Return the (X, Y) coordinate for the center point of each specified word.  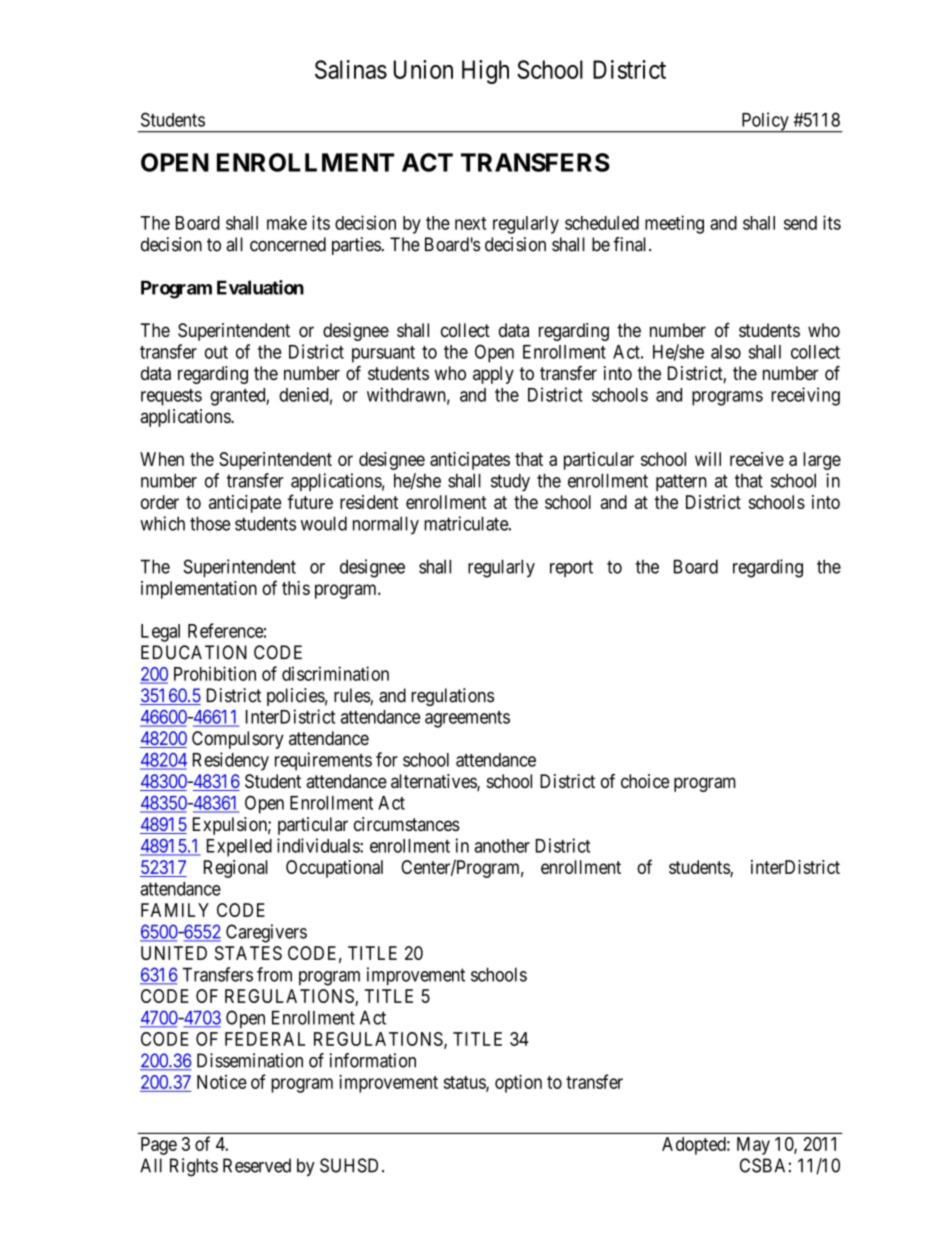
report (571, 568)
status (465, 1083)
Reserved (257, 1165)
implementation (199, 590)
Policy (765, 122)
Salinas (351, 69)
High (485, 72)
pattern (681, 482)
